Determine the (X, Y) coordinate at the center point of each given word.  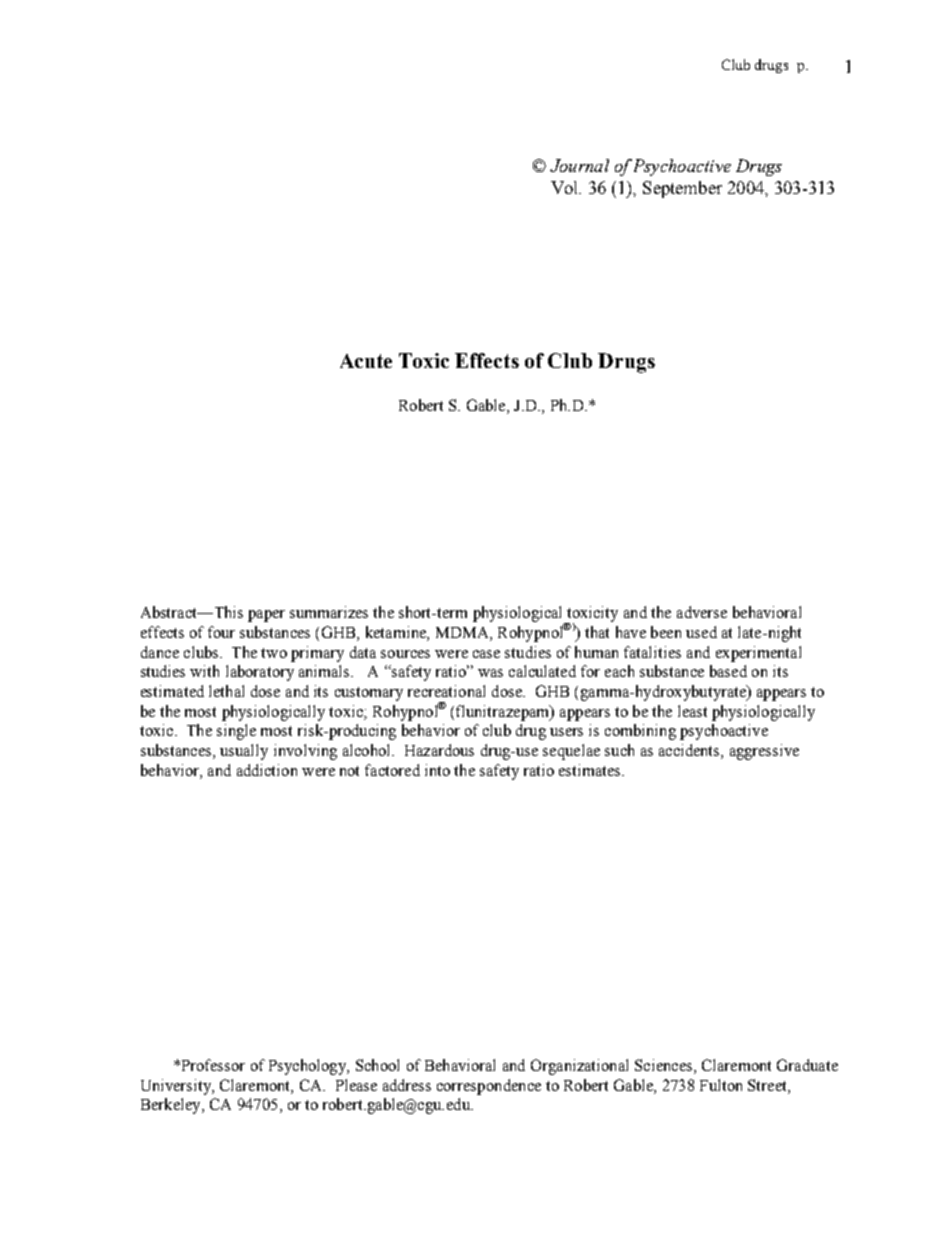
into (437, 770)
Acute (366, 361)
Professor (213, 1065)
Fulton (721, 1085)
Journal (579, 165)
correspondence (489, 1087)
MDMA (463, 634)
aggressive (764, 752)
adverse (702, 612)
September (682, 189)
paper (266, 616)
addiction (267, 770)
